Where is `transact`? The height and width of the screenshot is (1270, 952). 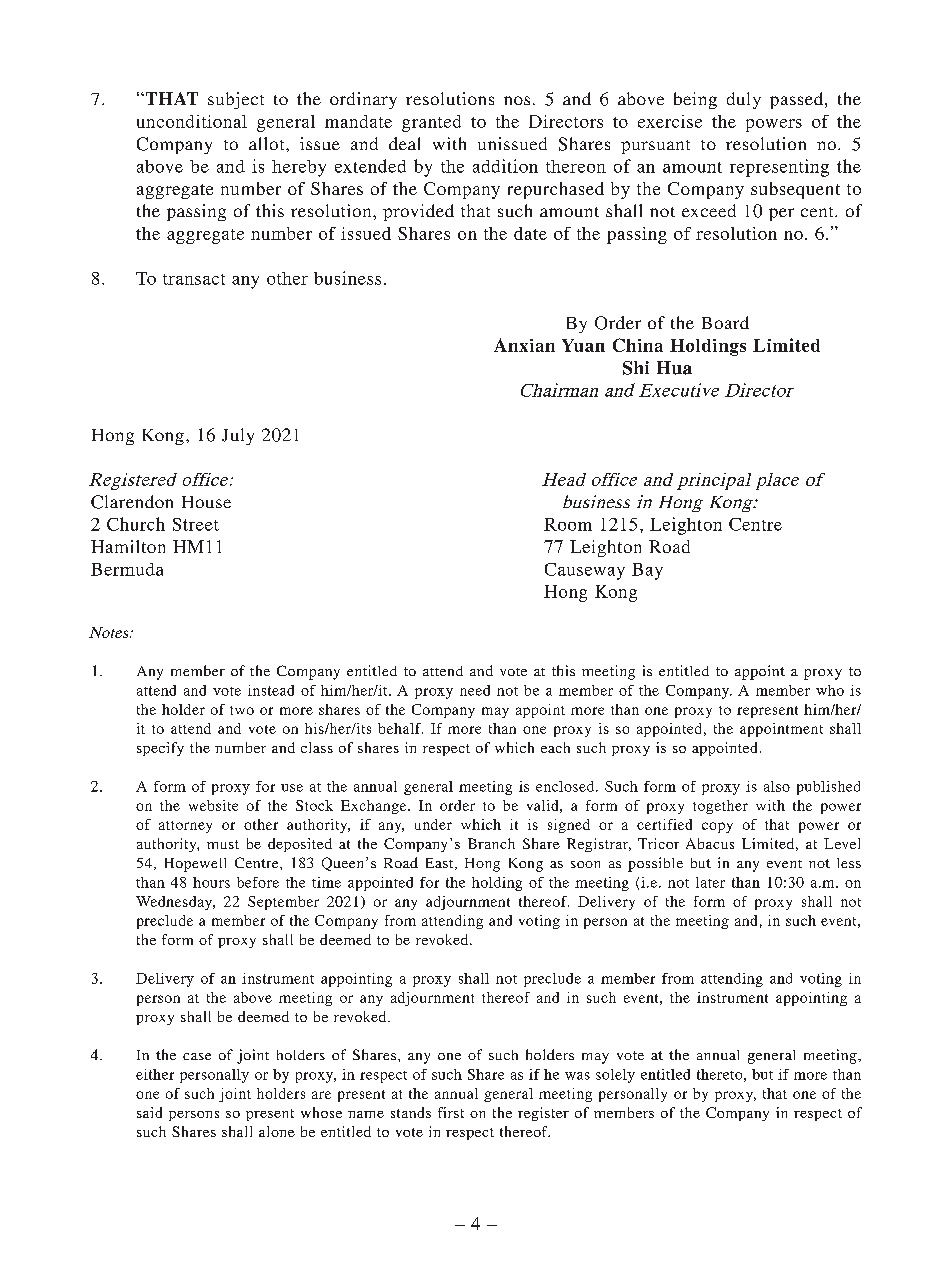 transact is located at coordinates (194, 279).
